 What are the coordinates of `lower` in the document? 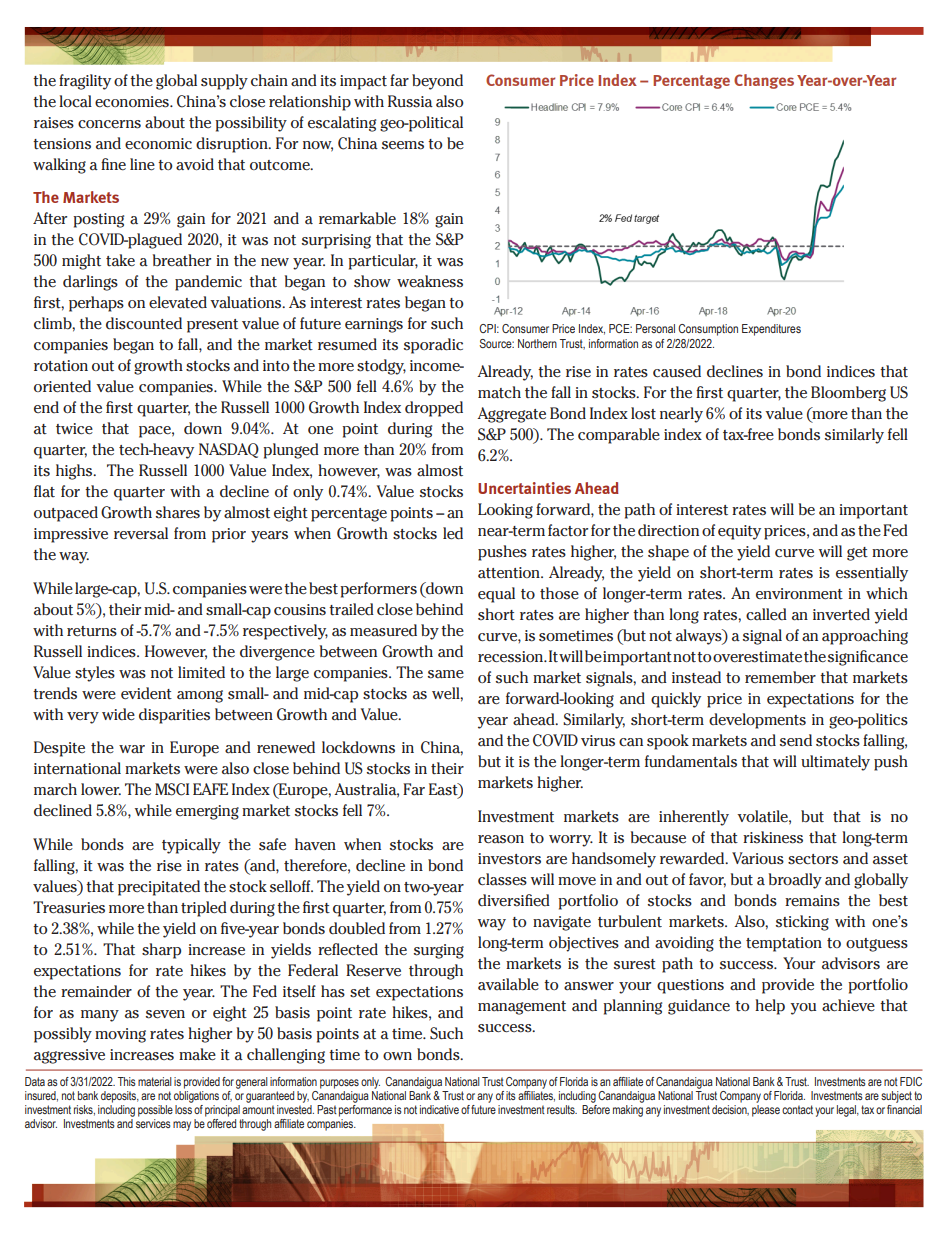 It's located at (101, 789).
